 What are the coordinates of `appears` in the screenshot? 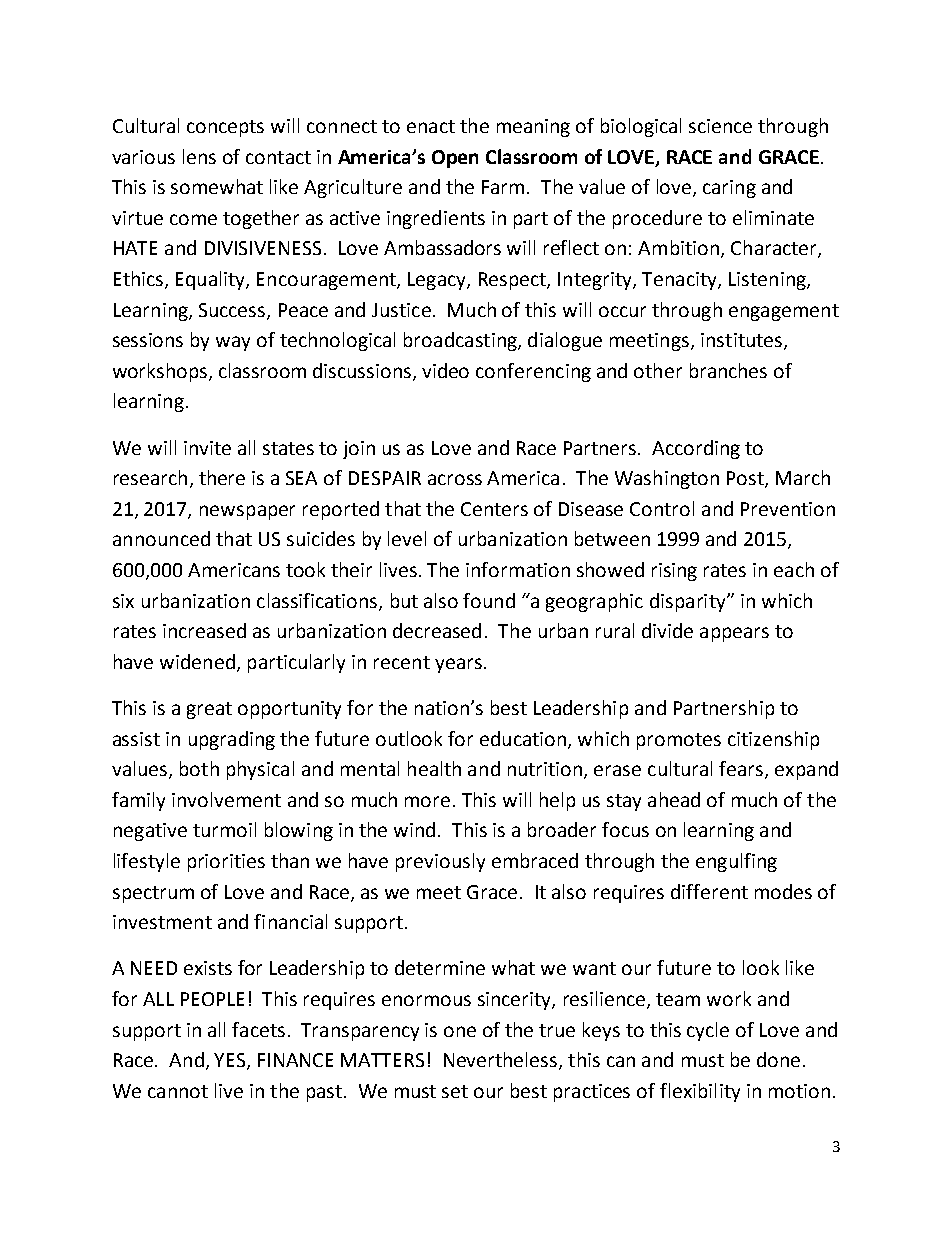 It's located at (734, 634).
